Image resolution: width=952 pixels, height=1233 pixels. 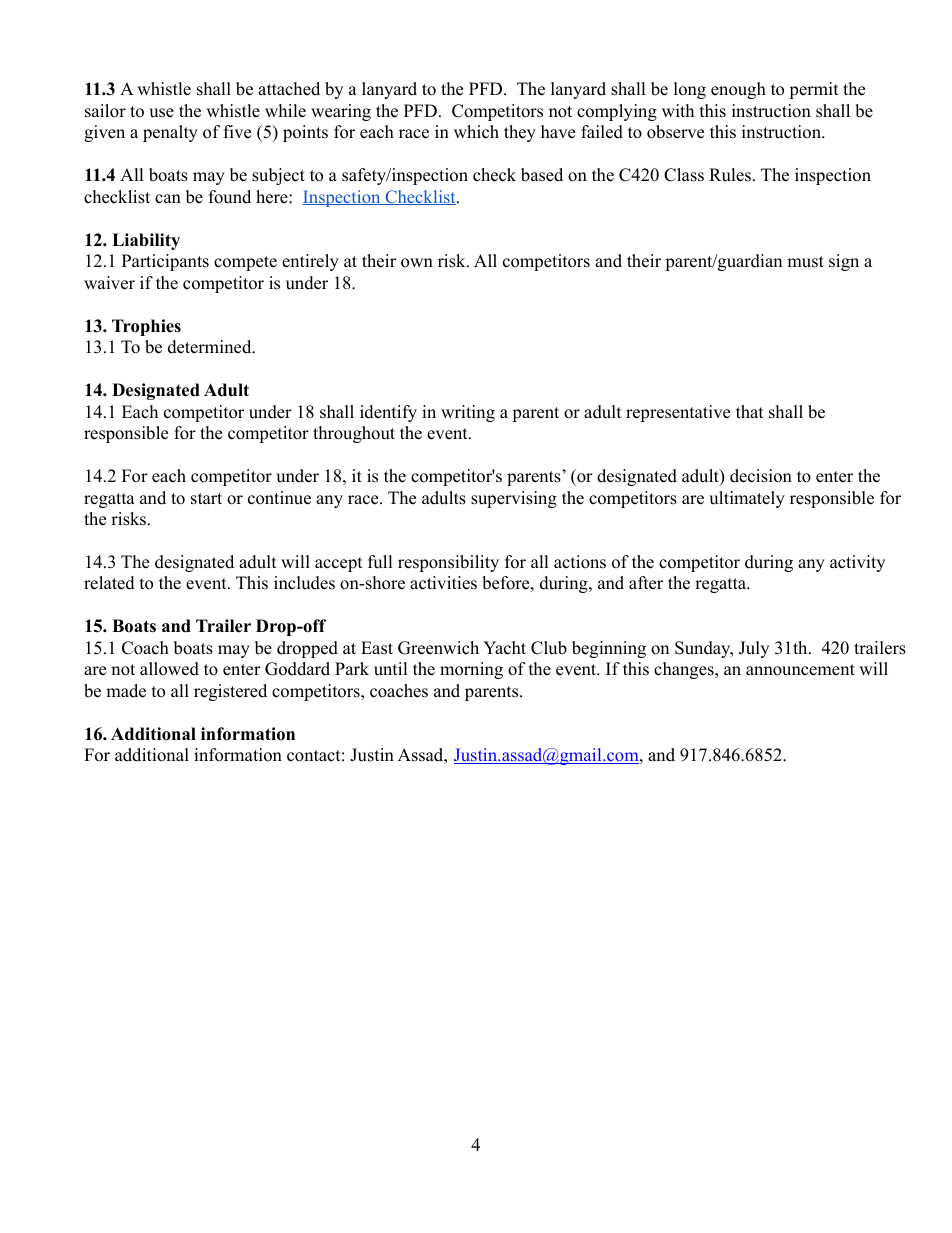 I want to click on allowed, so click(x=169, y=669).
